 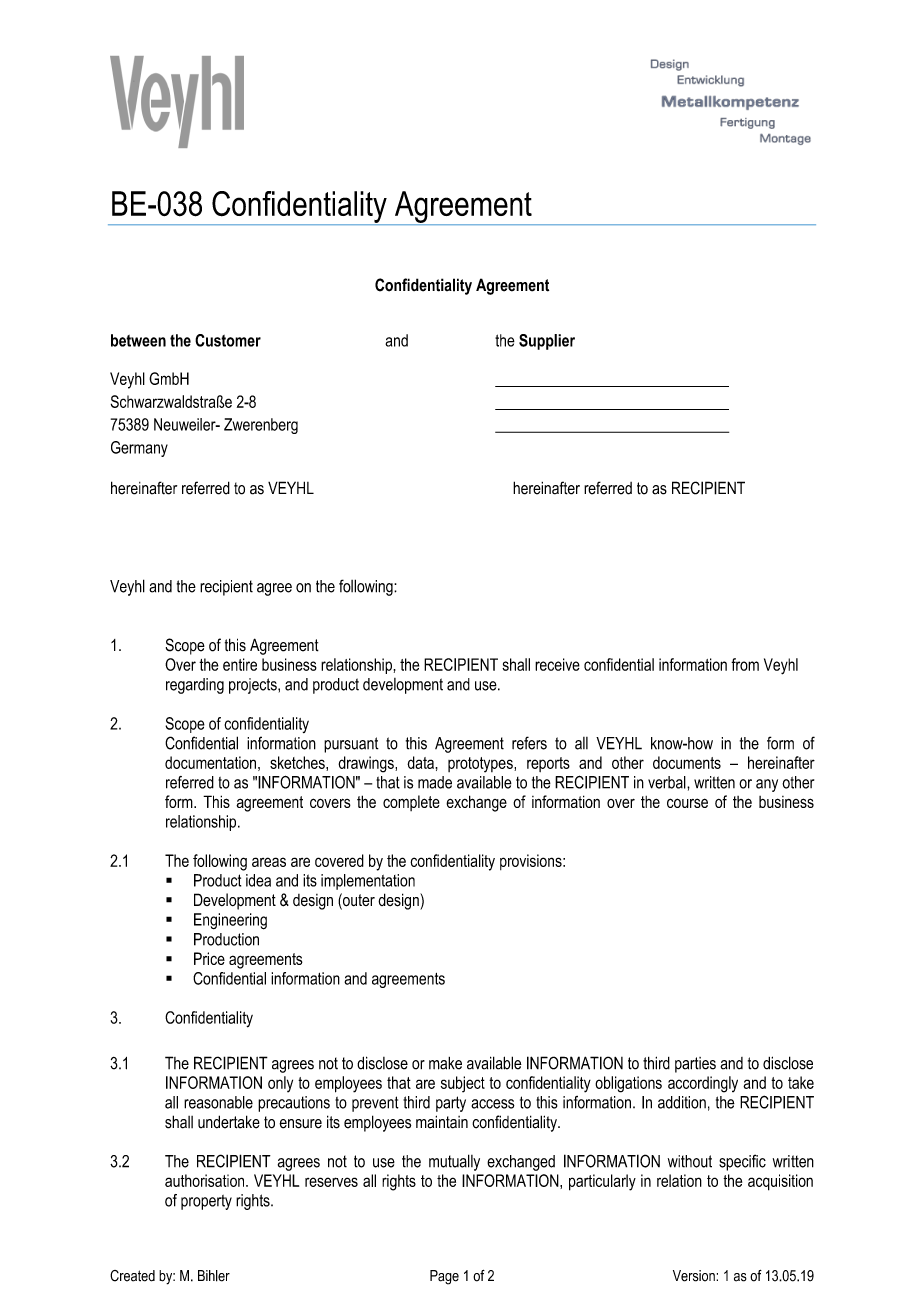 What do you see at coordinates (435, 782) in the screenshot?
I see `made` at bounding box center [435, 782].
